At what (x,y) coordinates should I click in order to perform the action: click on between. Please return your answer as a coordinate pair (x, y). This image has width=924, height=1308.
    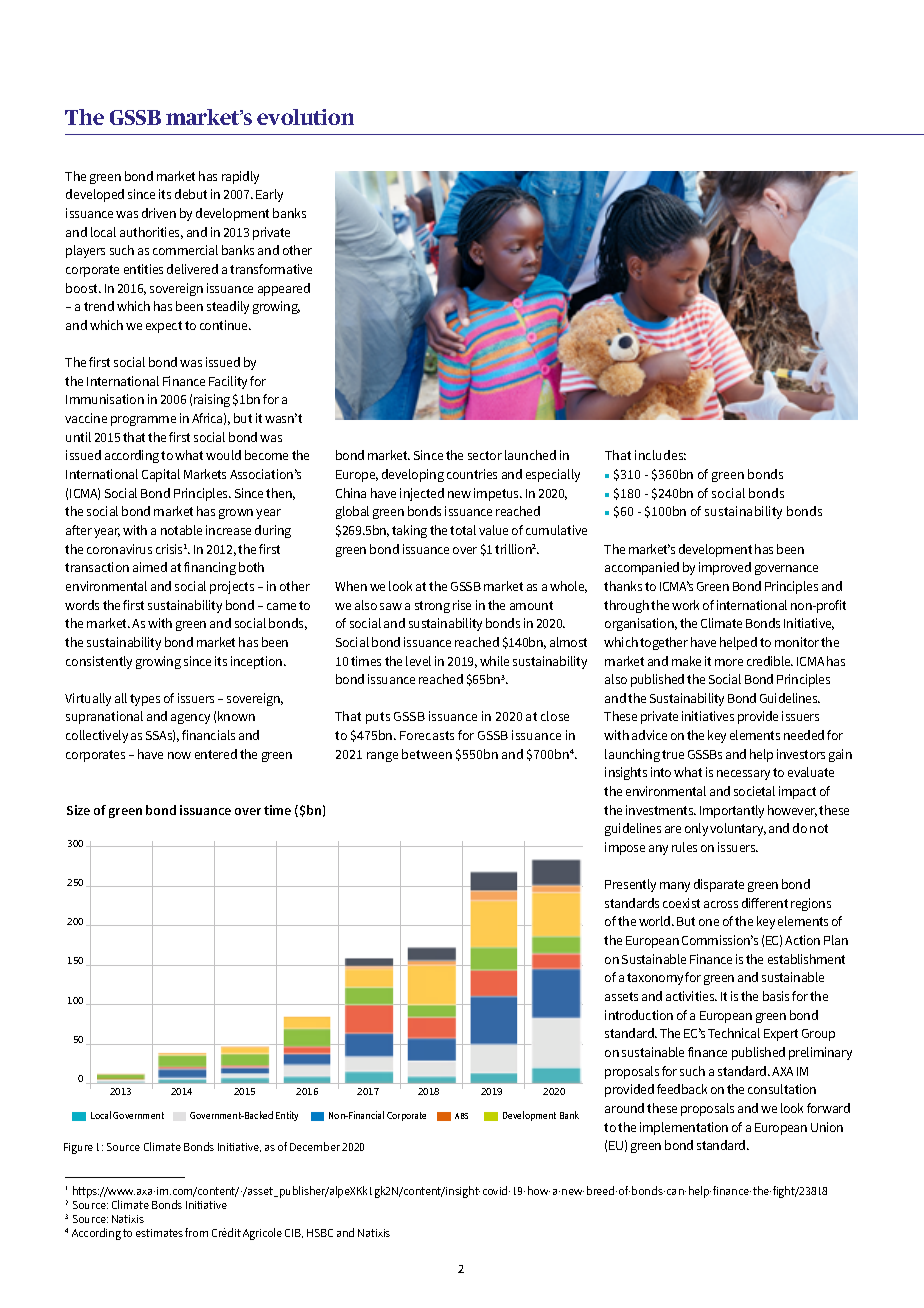
    Looking at the image, I should click on (427, 754).
